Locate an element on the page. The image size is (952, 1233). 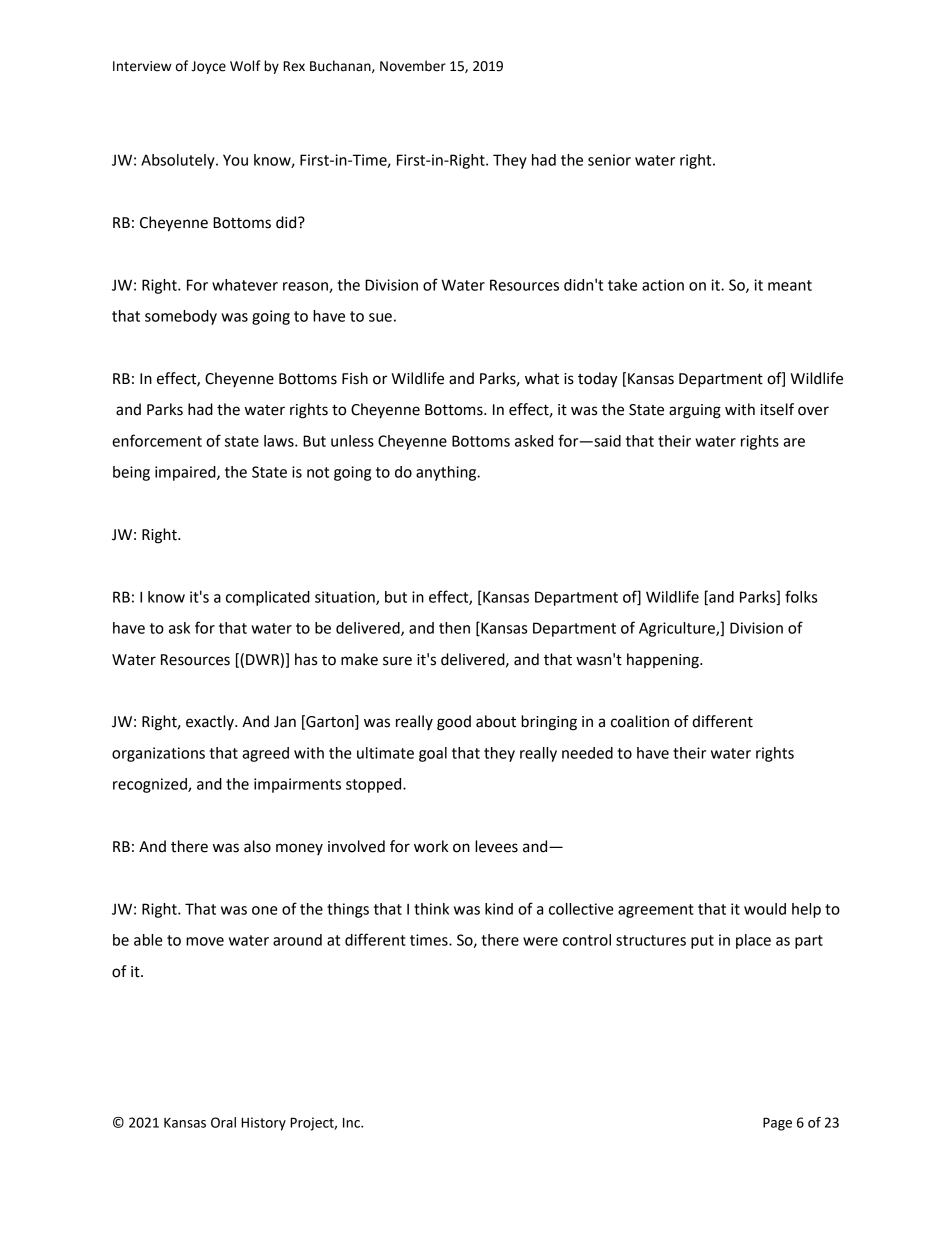
Joyce is located at coordinates (208, 67).
